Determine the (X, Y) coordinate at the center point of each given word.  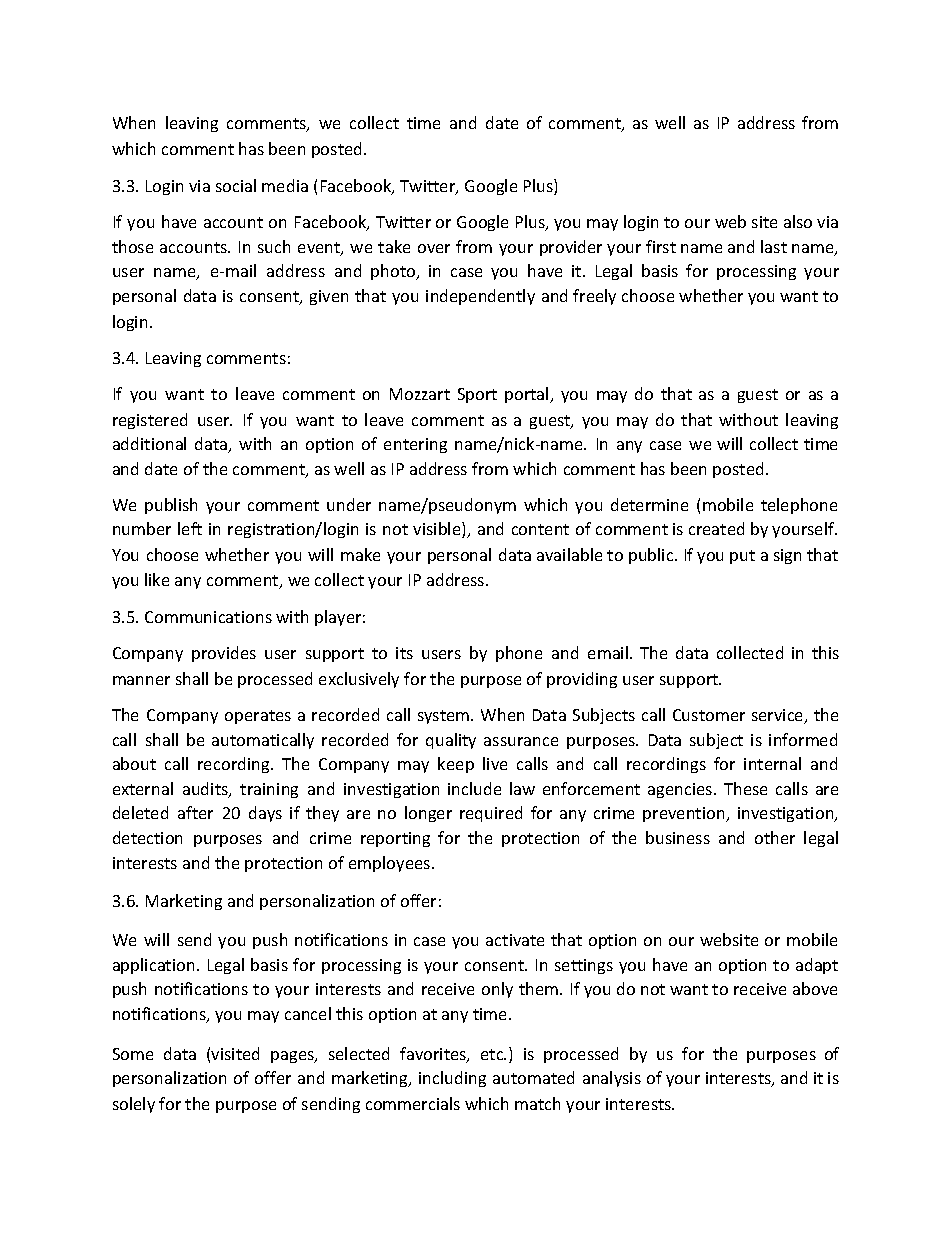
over (434, 248)
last (774, 246)
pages (293, 1057)
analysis (612, 1079)
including (452, 1079)
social (236, 185)
